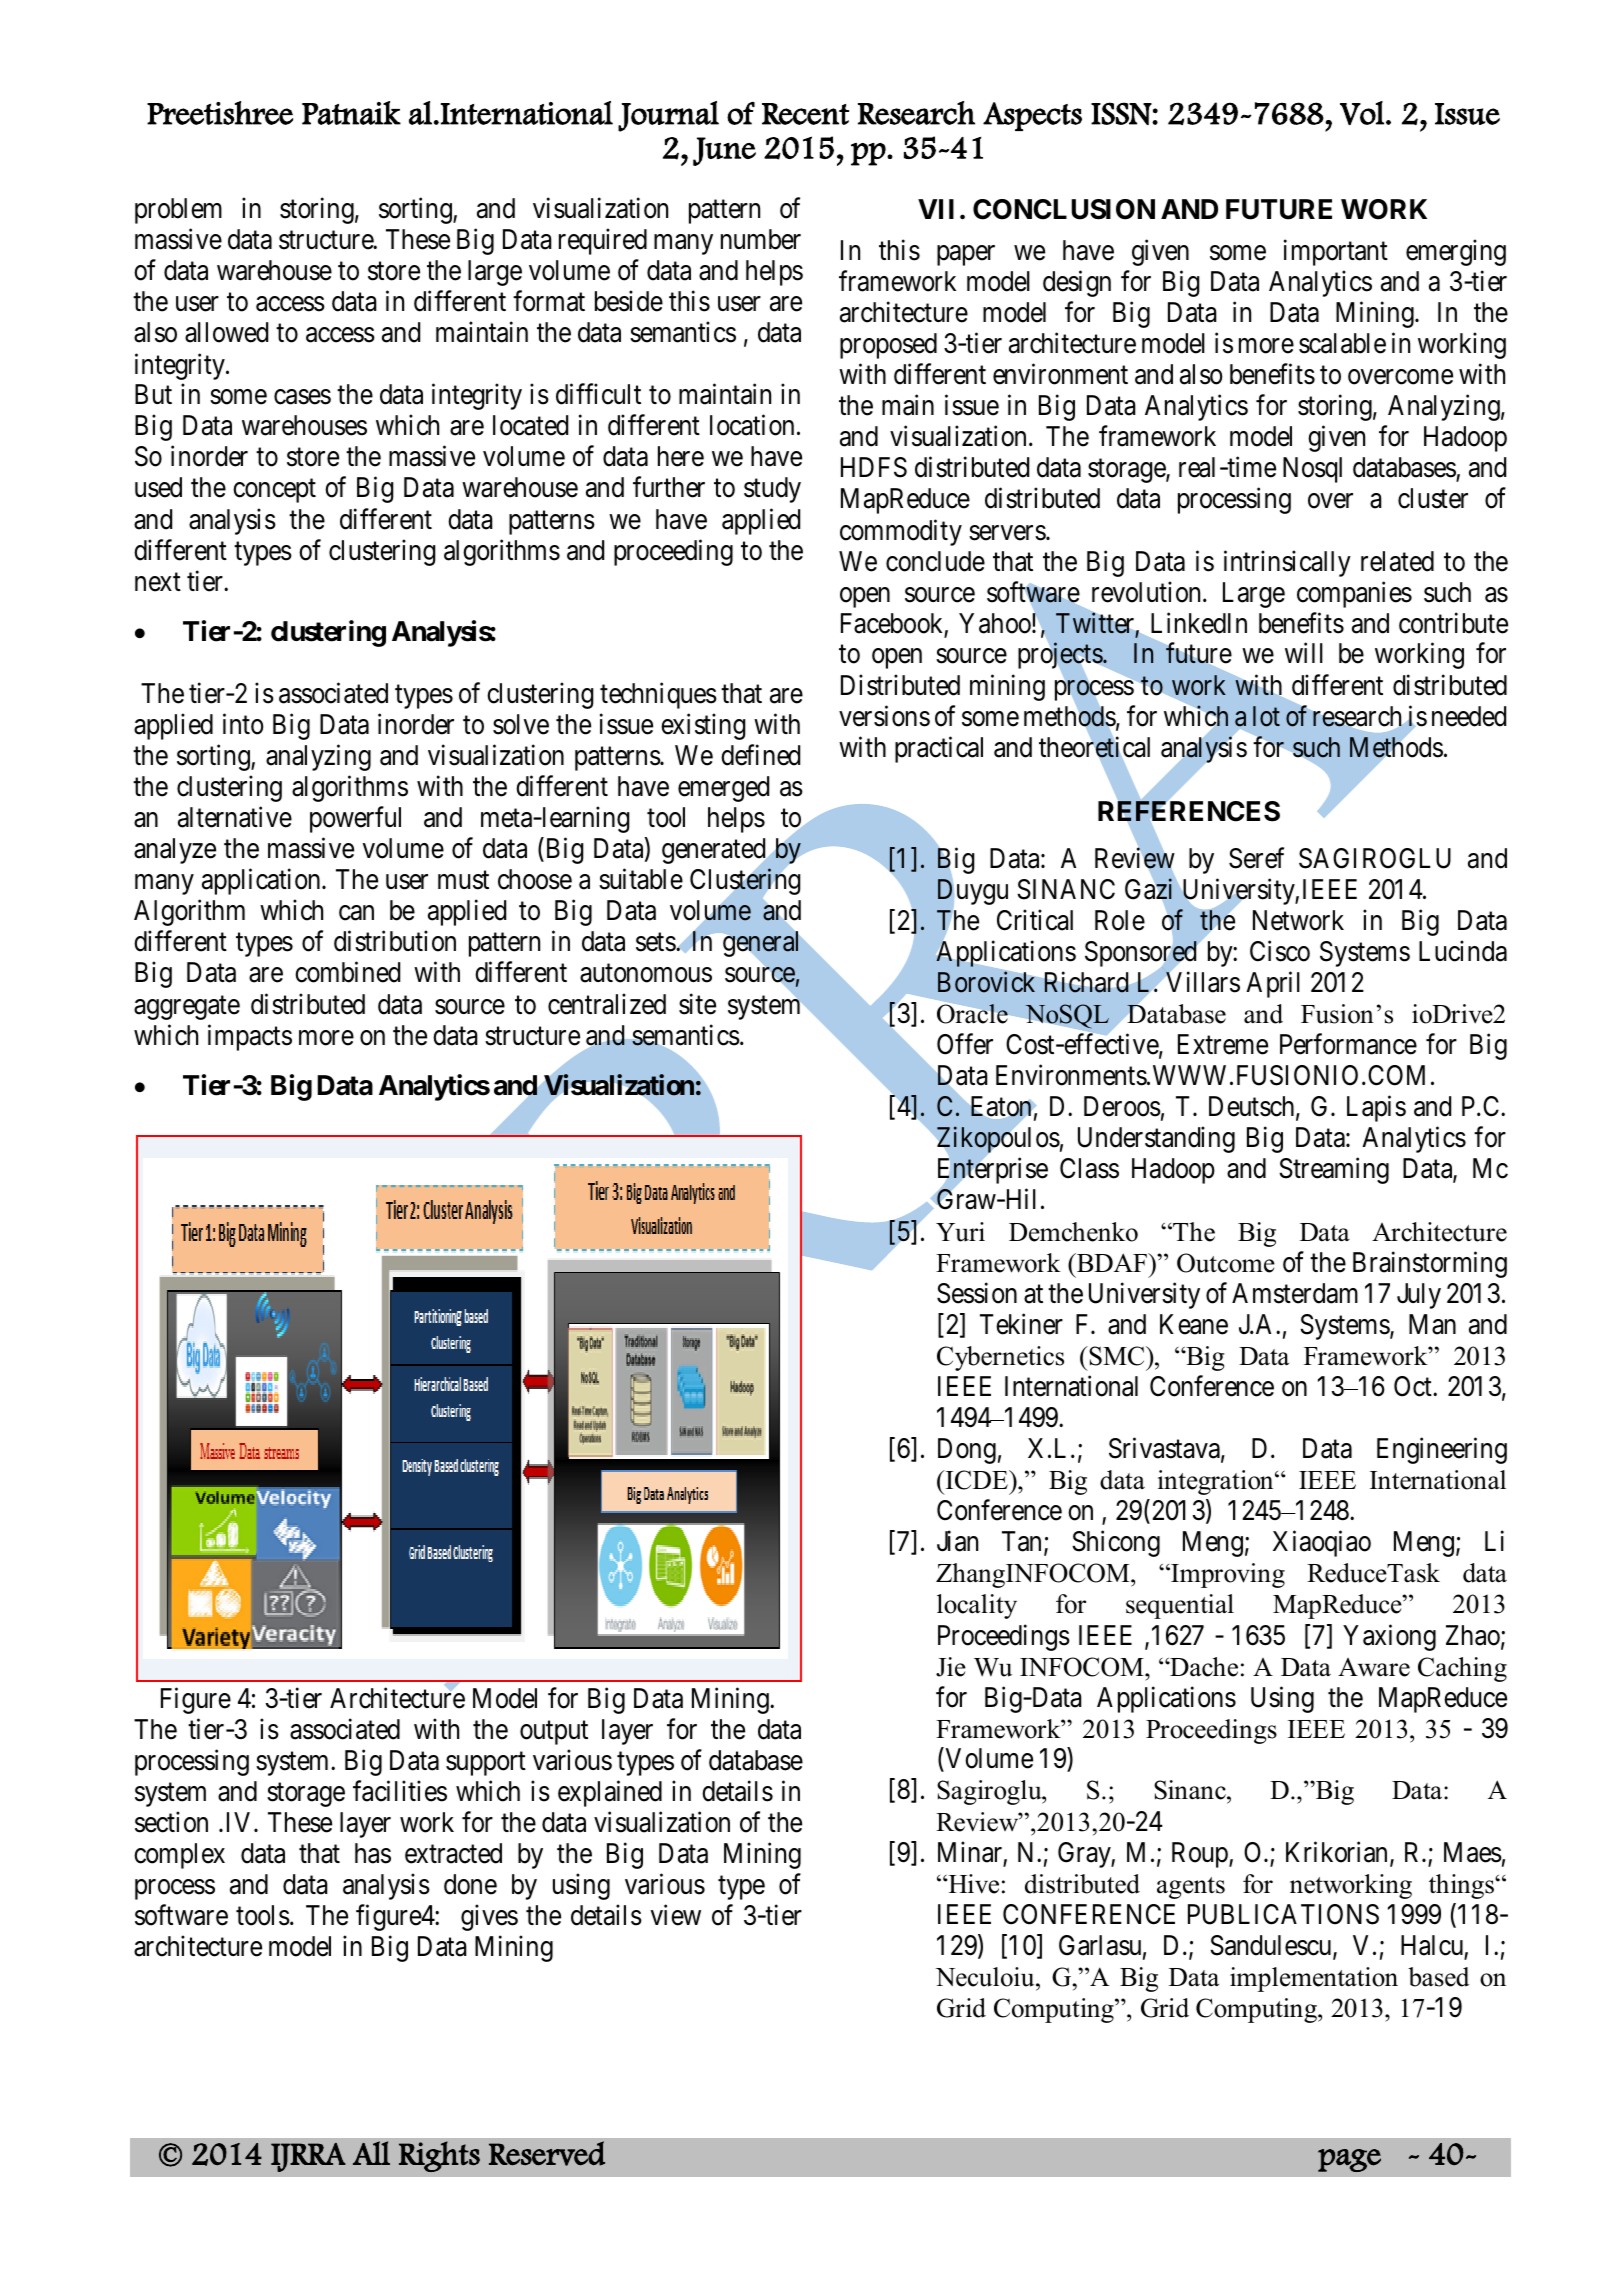  Describe the element at coordinates (439, 2156) in the screenshot. I see `Rights` at that location.
